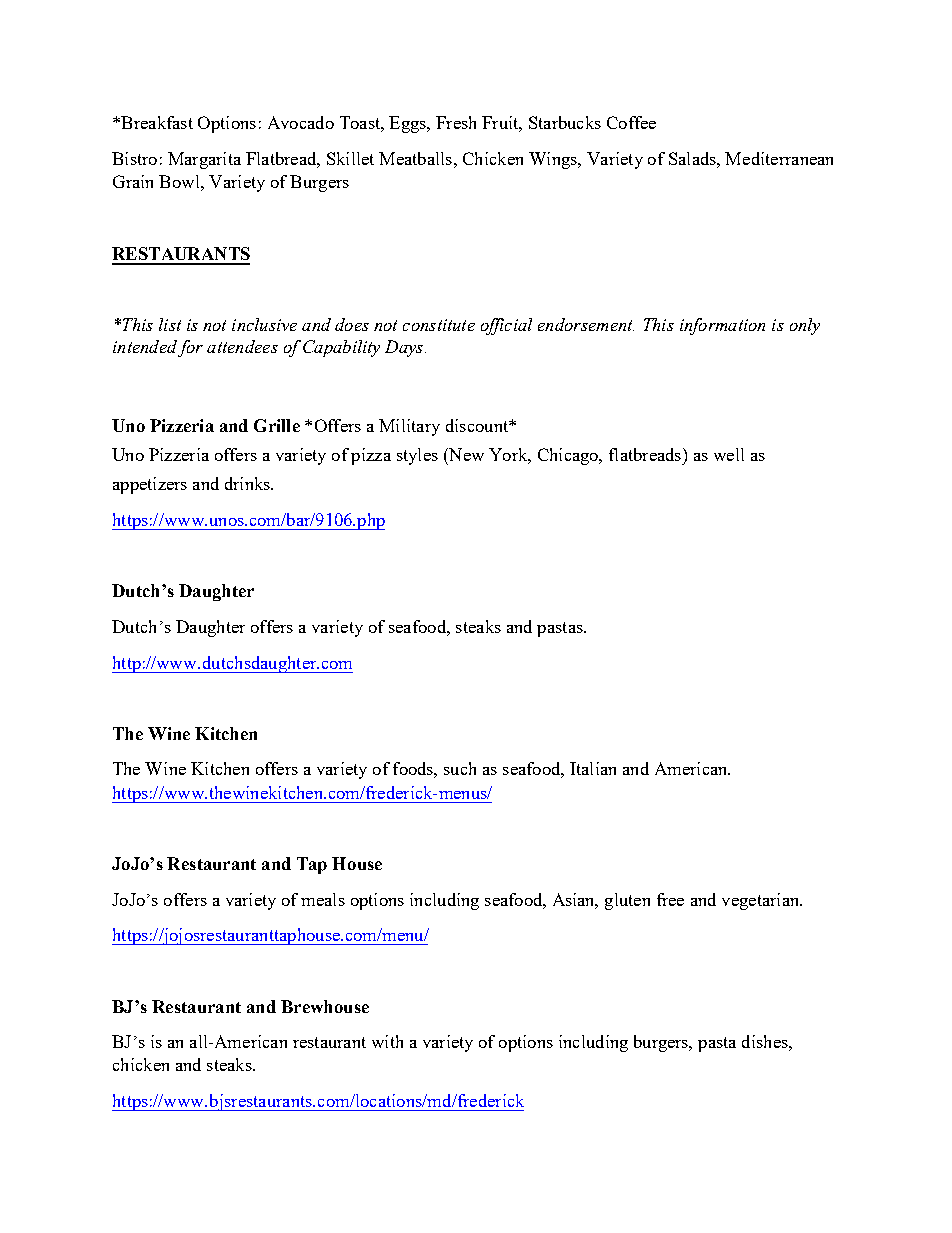  I want to click on Asian, so click(575, 900).
